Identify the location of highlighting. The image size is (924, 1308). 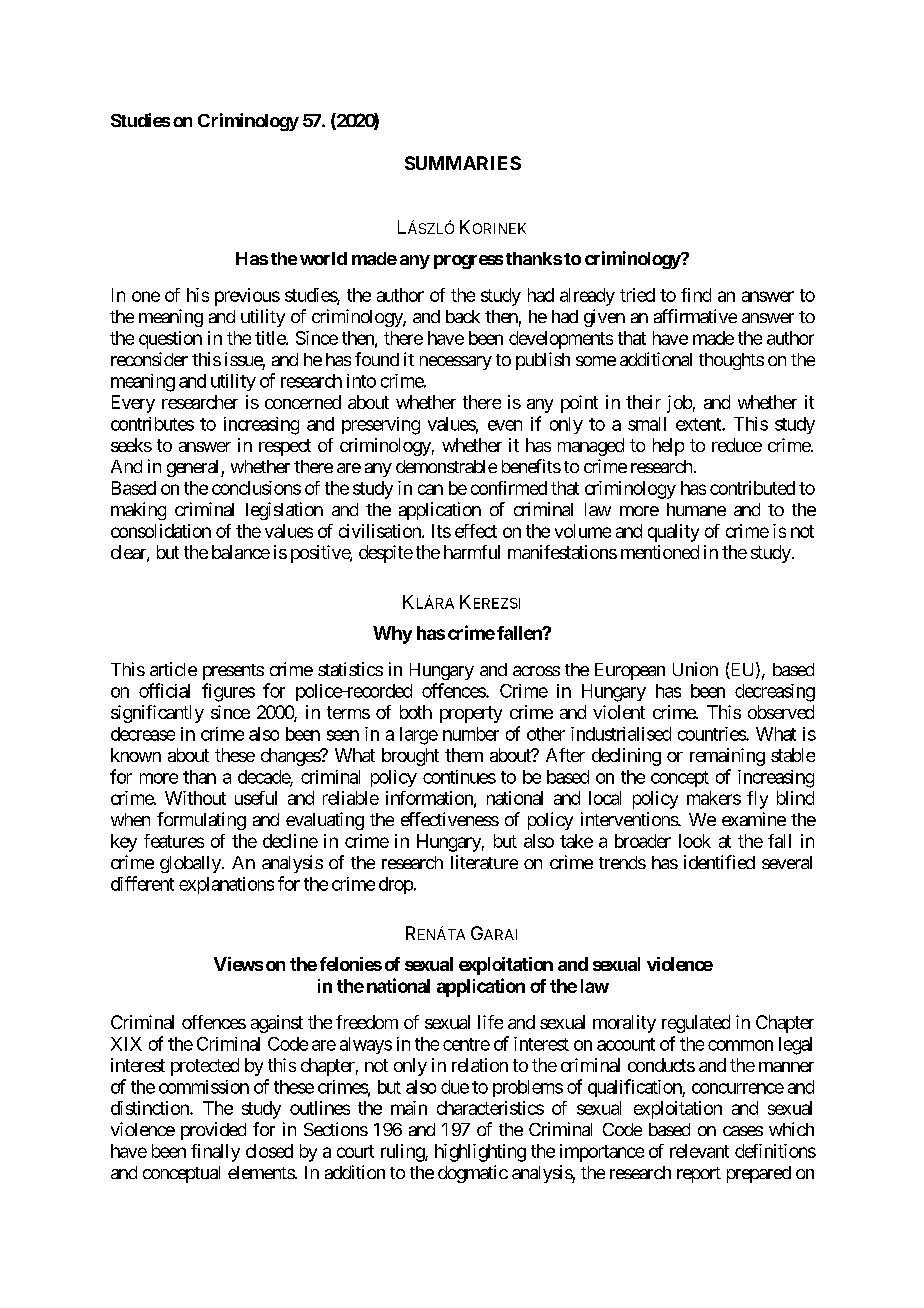
(480, 1153).
